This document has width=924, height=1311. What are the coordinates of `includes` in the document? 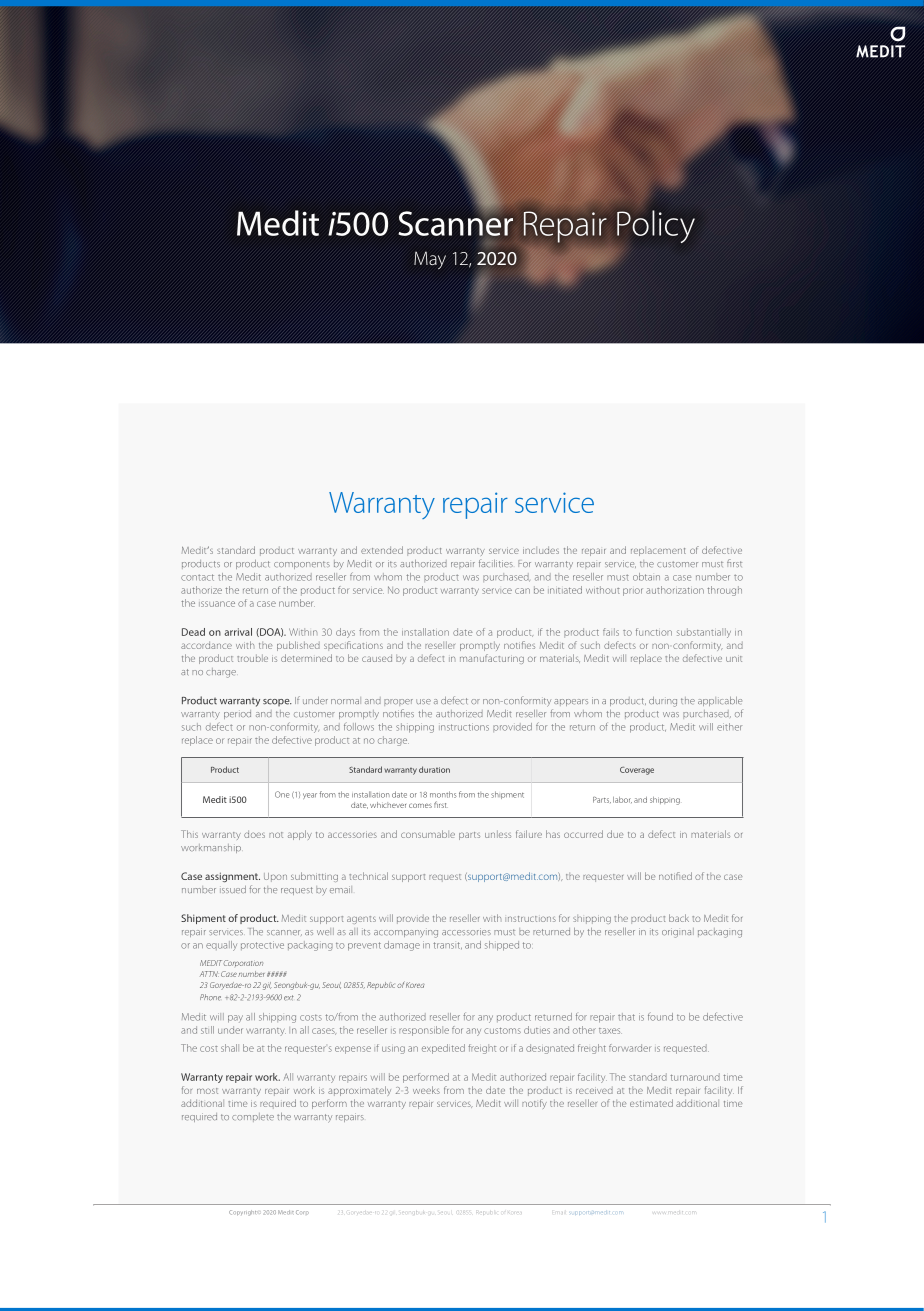 It's located at (541, 550).
